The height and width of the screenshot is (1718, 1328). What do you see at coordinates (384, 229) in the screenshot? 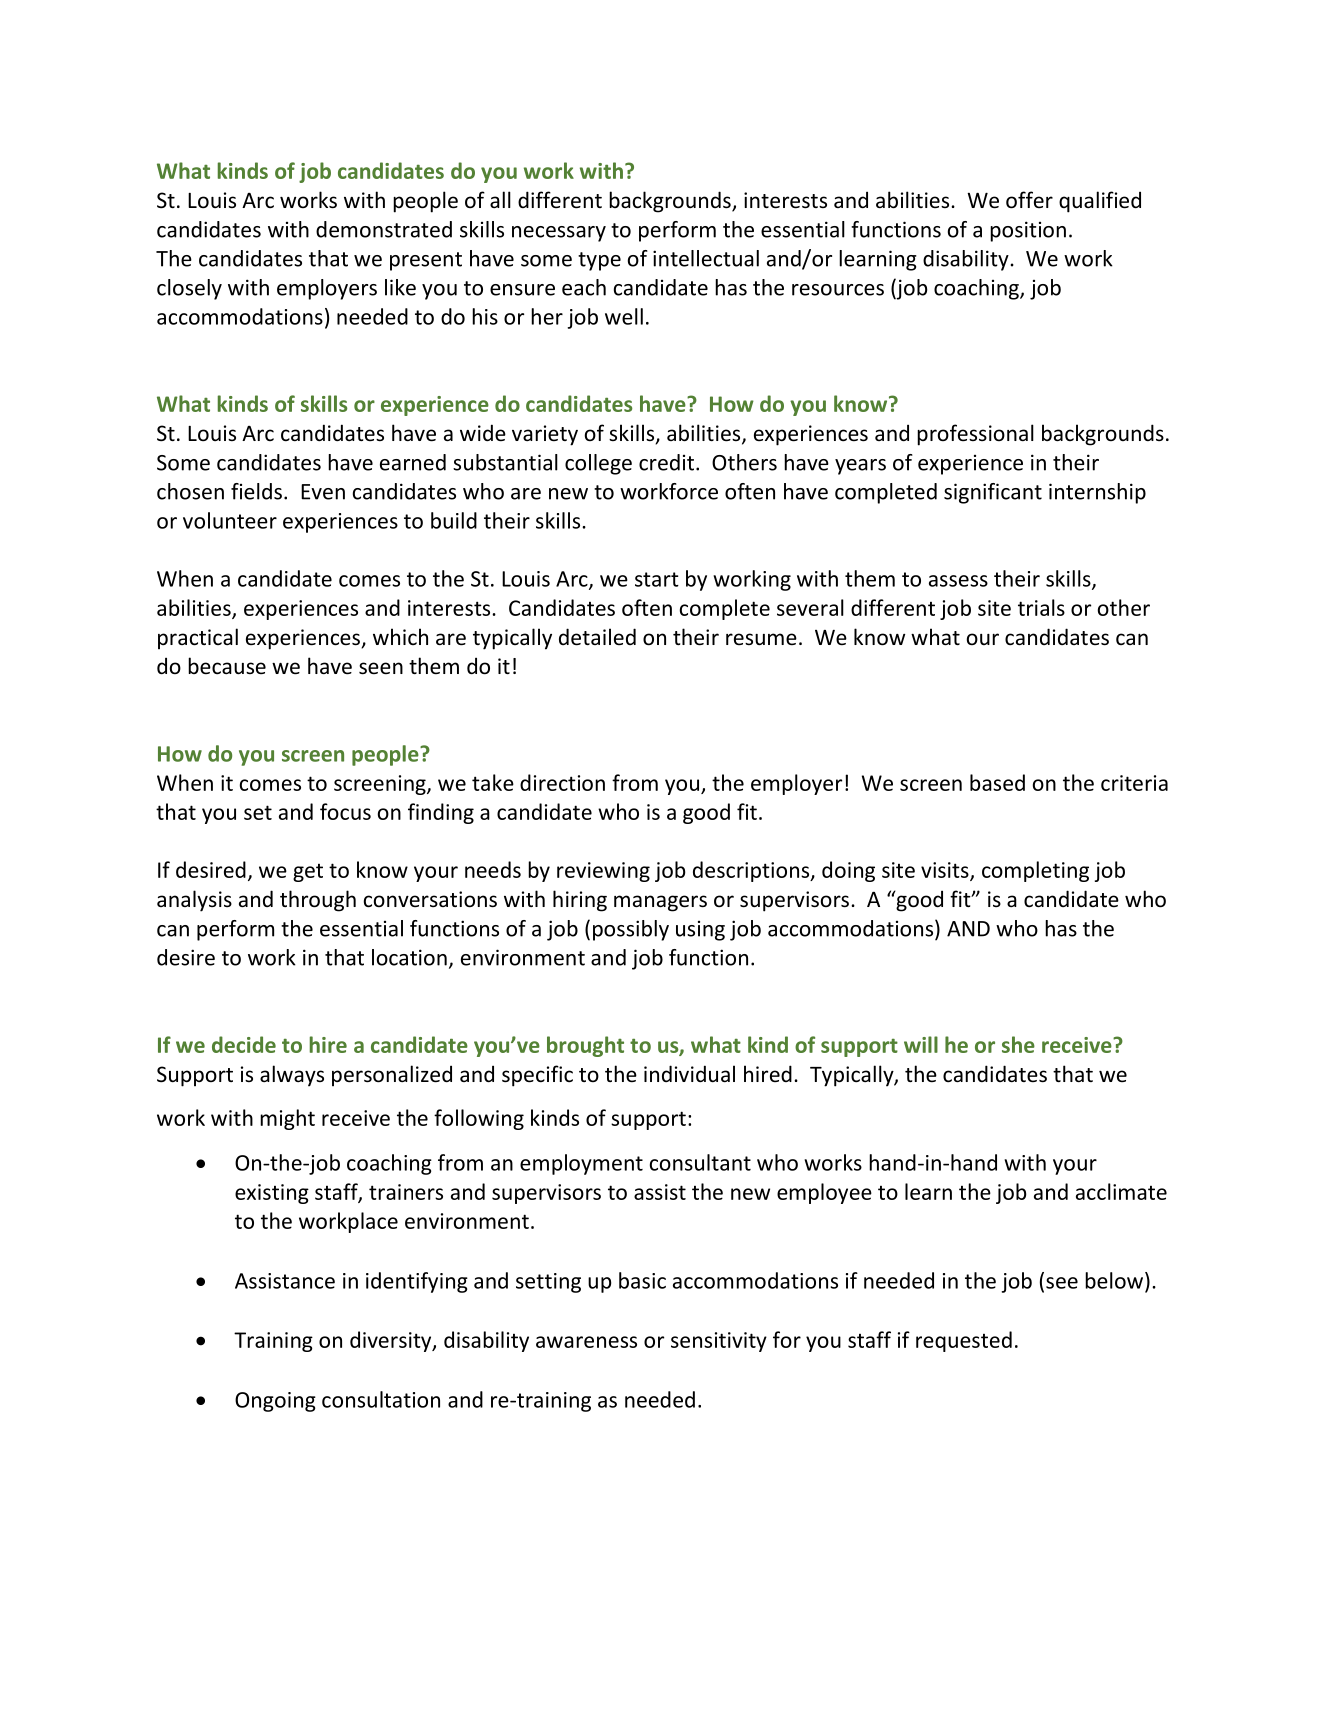
I see `demonstrated` at bounding box center [384, 229].
